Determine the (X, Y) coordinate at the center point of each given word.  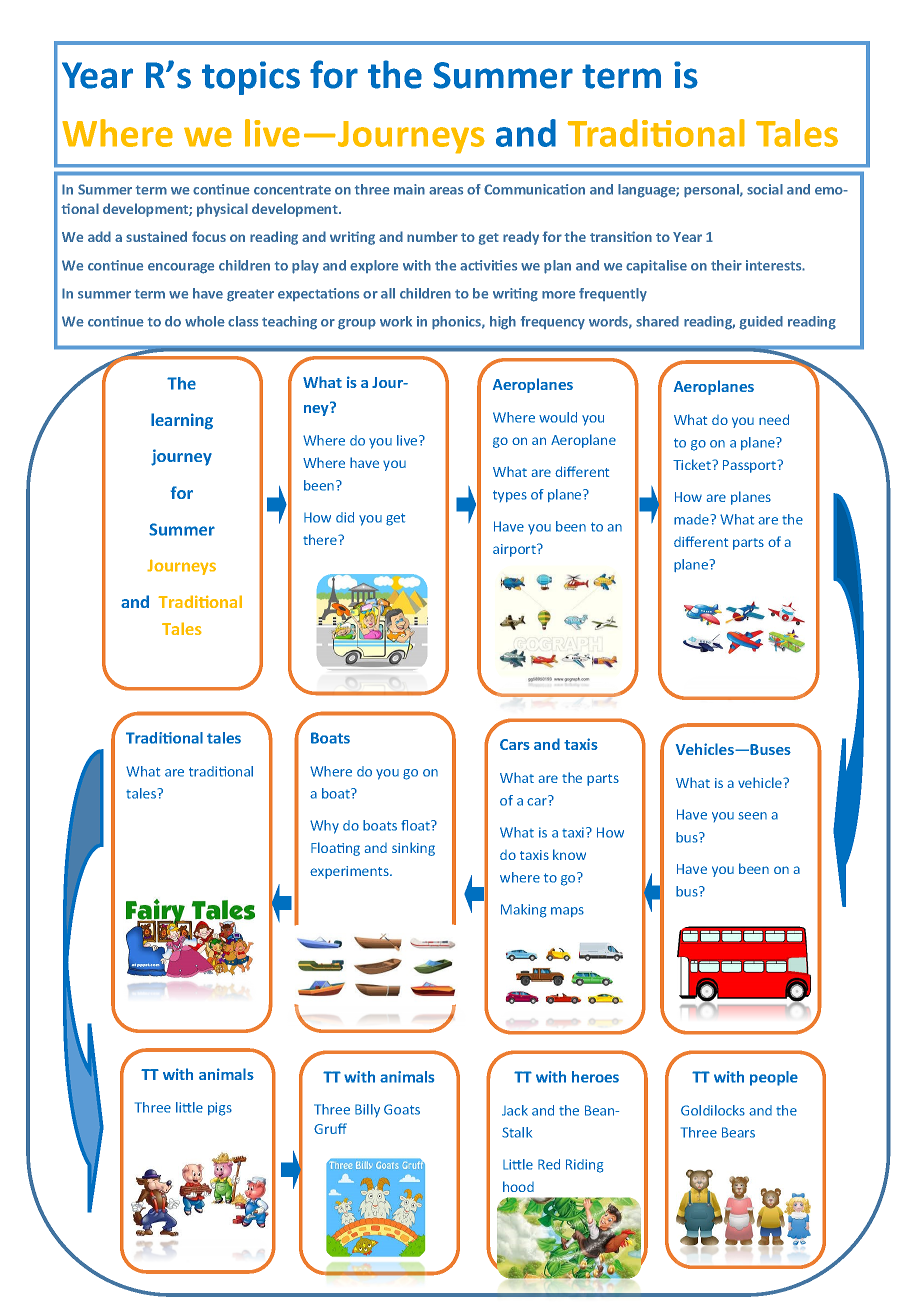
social (765, 189)
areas (446, 191)
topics (251, 78)
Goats (402, 1109)
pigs (220, 1109)
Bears (738, 1132)
